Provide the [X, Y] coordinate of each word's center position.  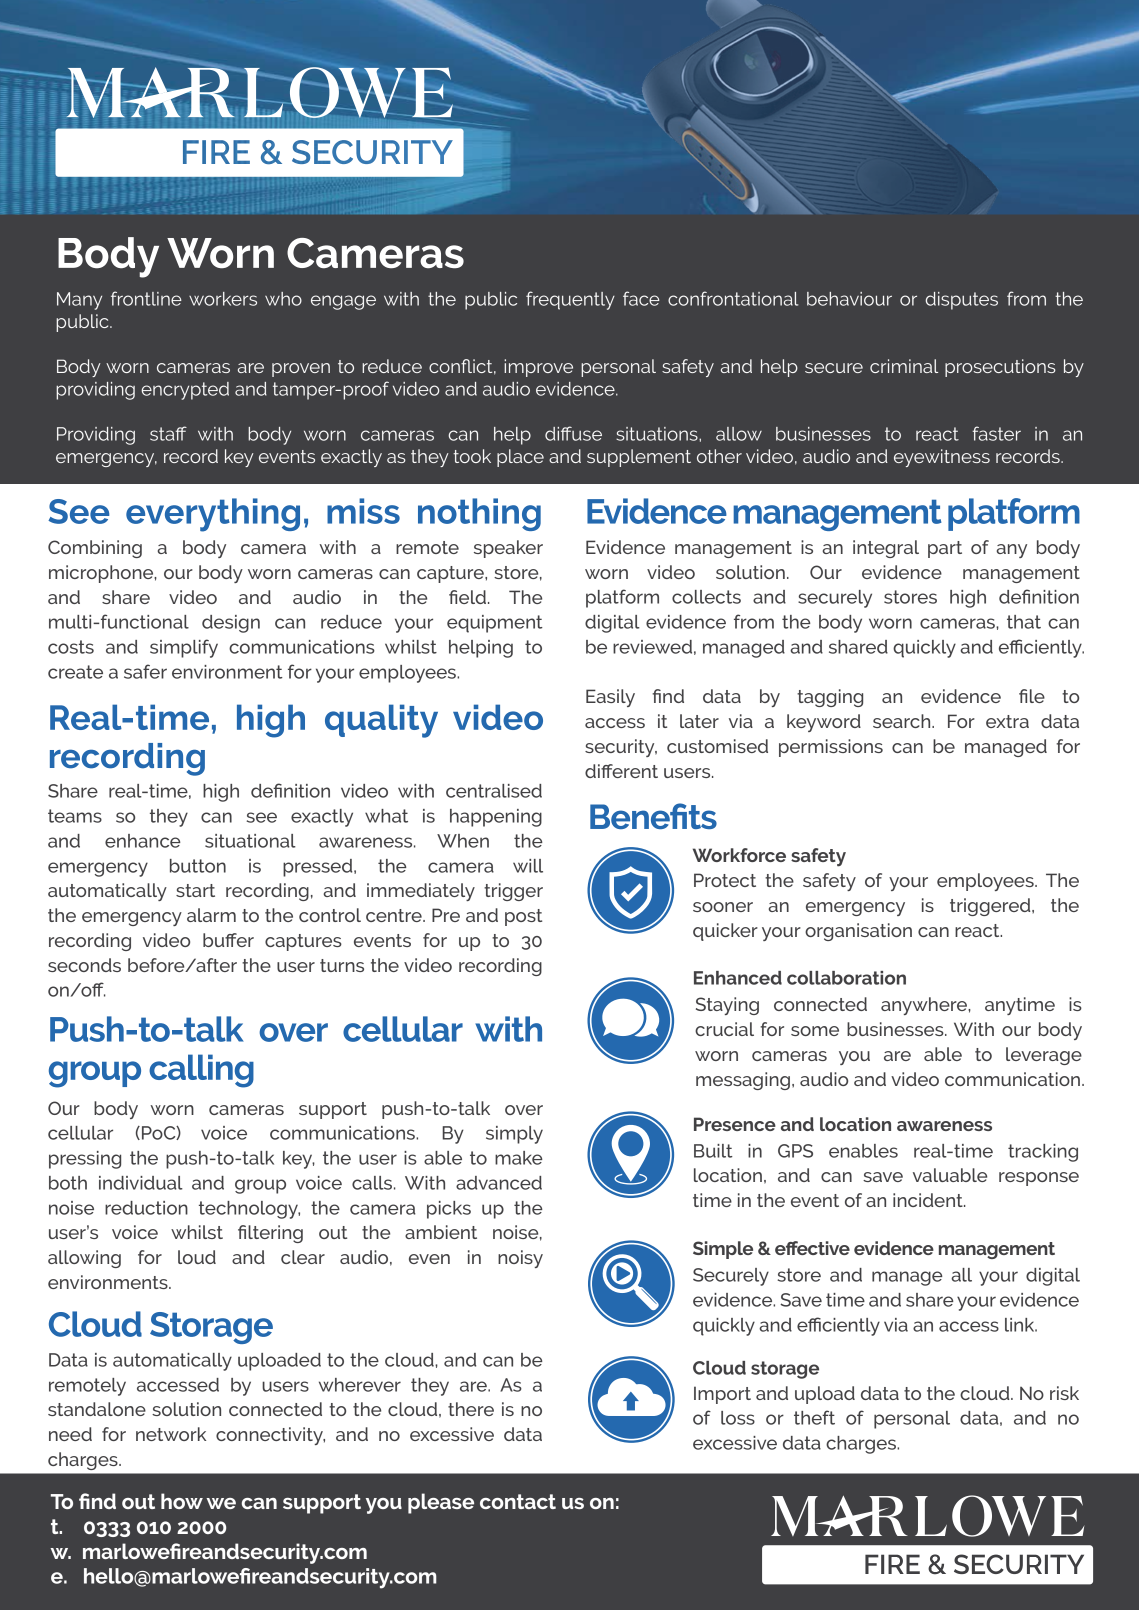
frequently [570, 300]
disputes [962, 301]
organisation [858, 932]
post [523, 917]
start [195, 890]
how [182, 1501]
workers [223, 299]
